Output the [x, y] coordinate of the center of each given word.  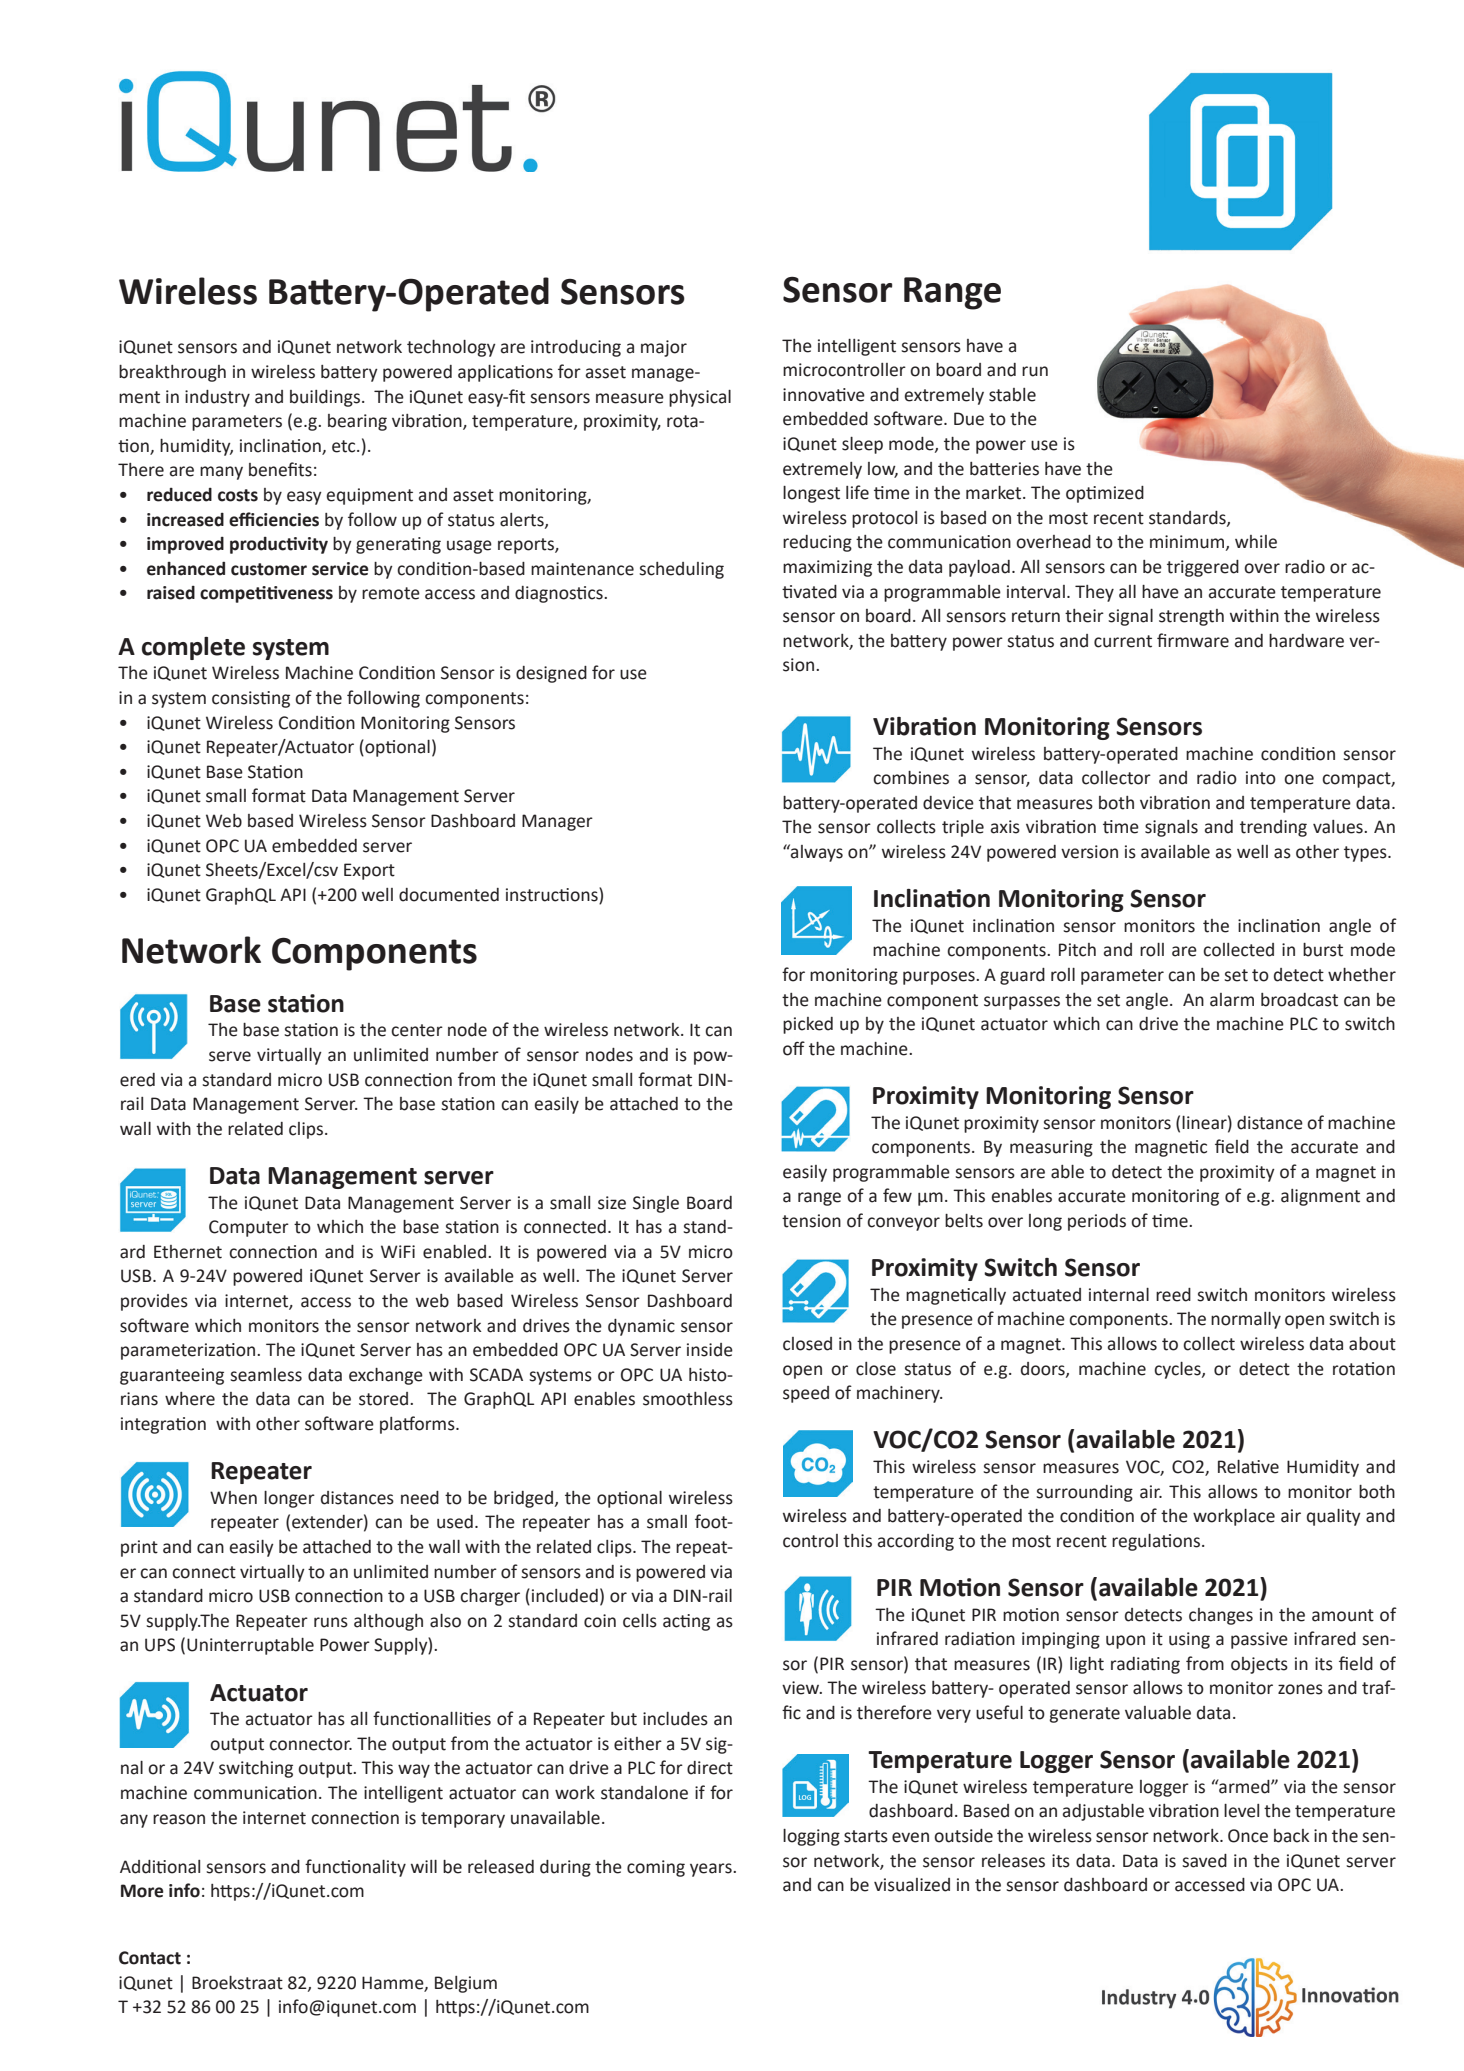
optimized [1105, 494]
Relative [1248, 1467]
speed [806, 1394]
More [142, 1891]
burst [1323, 950]
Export [369, 871]
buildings [325, 398]
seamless [266, 1375]
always [816, 853]
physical [700, 398]
